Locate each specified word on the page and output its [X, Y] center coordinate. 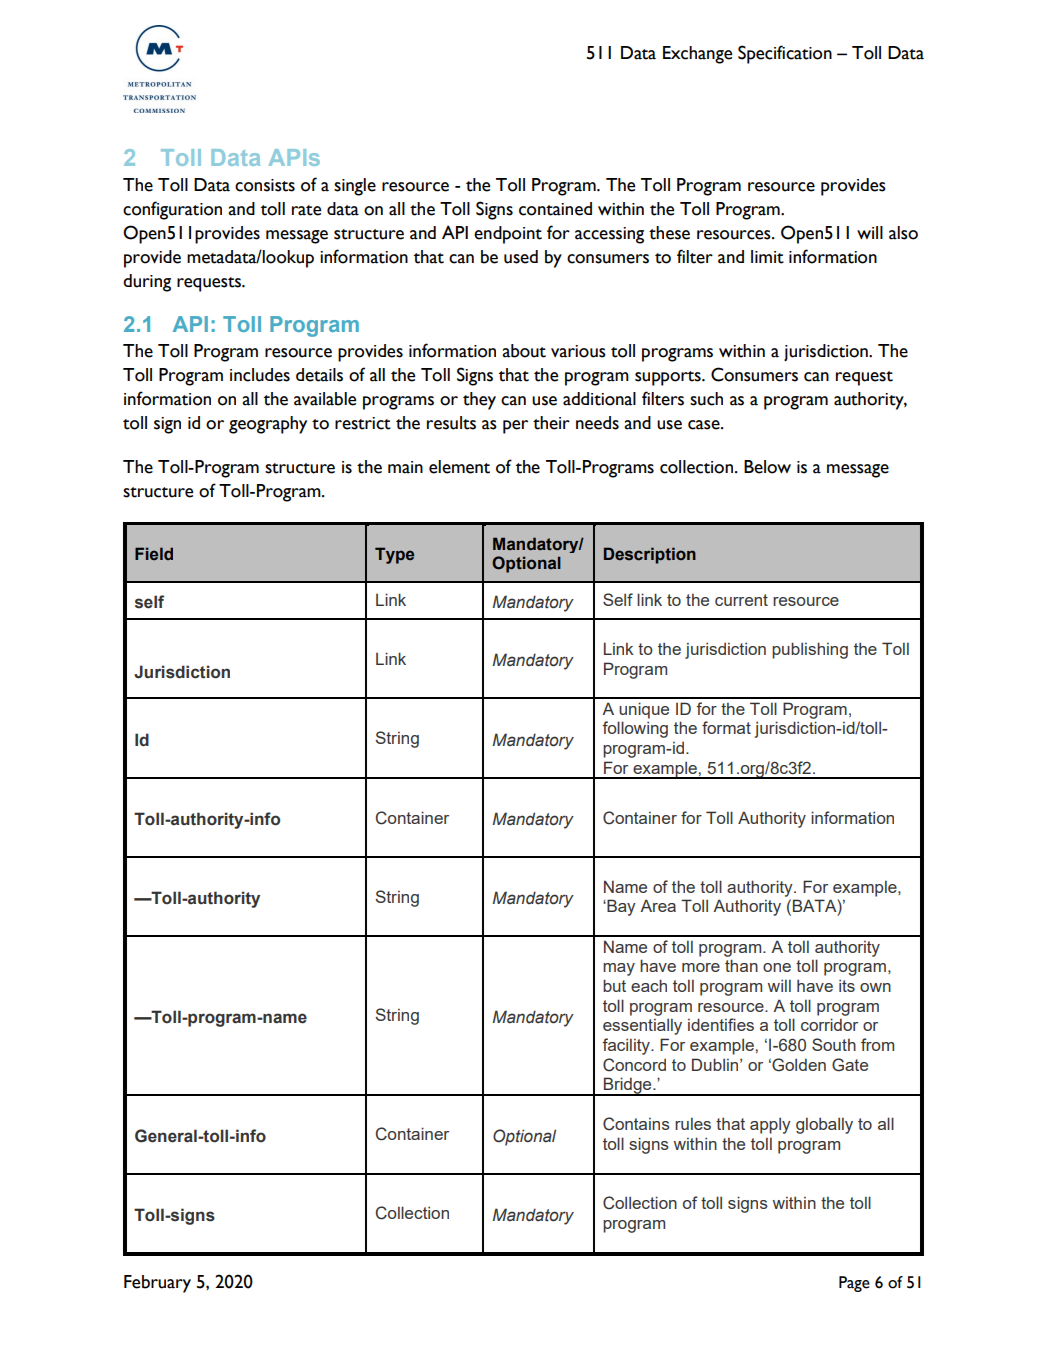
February [157, 1284]
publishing [810, 650]
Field [154, 554]
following [635, 729]
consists [265, 185]
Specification [785, 54]
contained [555, 209]
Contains [636, 1124]
